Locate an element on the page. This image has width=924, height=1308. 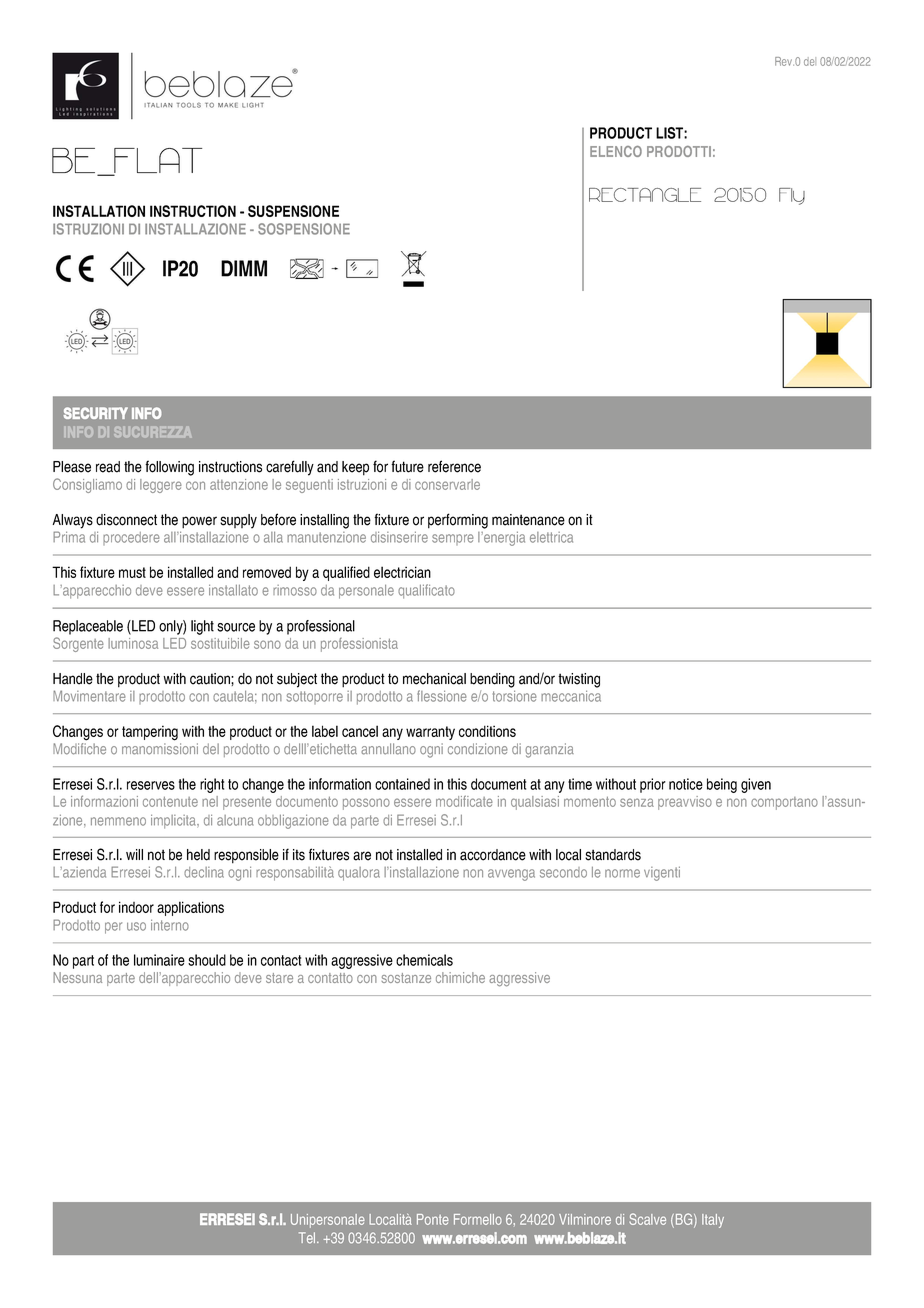
standards is located at coordinates (613, 855).
